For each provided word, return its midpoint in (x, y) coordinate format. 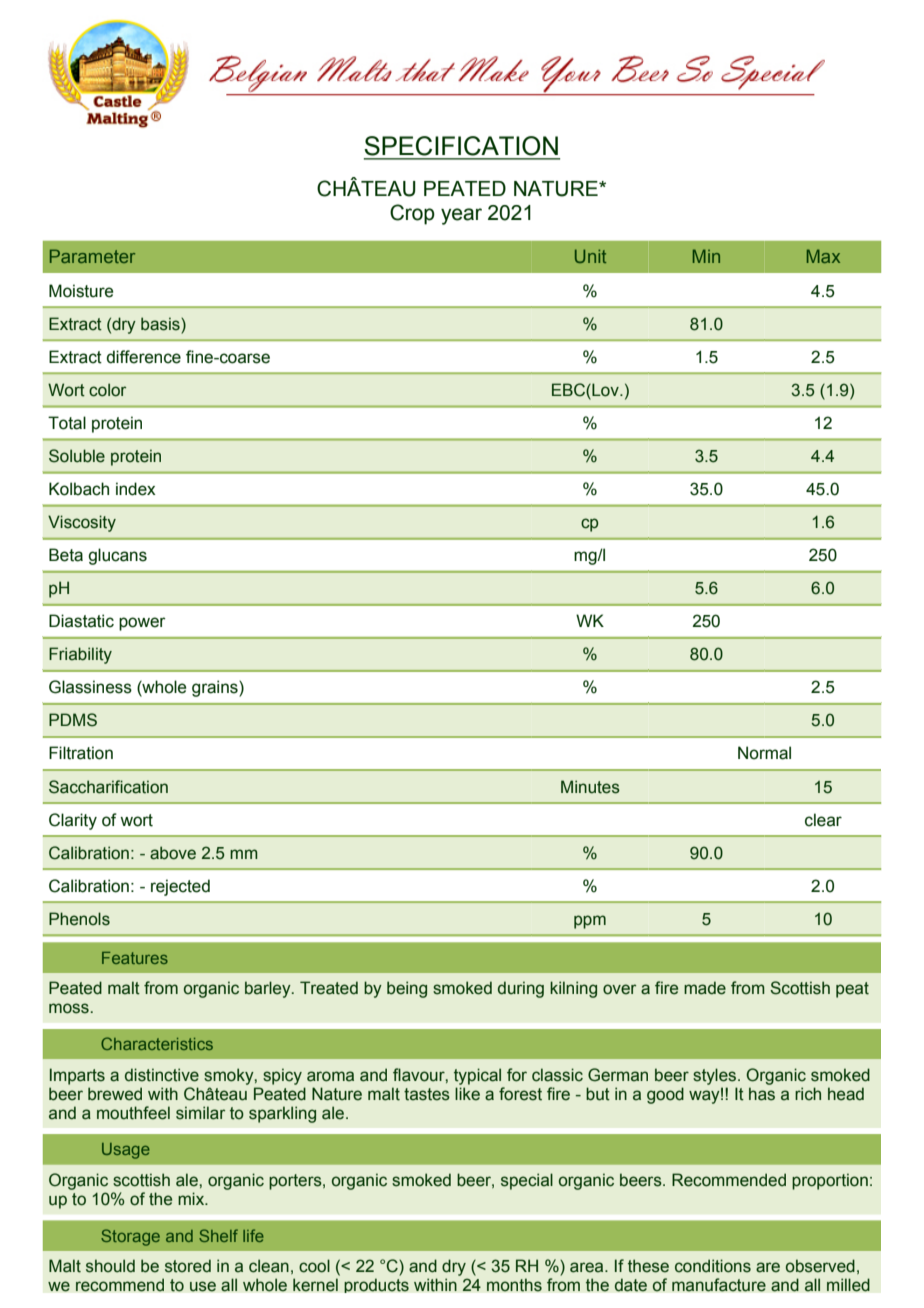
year (461, 216)
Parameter (92, 256)
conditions (713, 1266)
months (514, 1285)
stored (188, 1266)
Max (823, 256)
